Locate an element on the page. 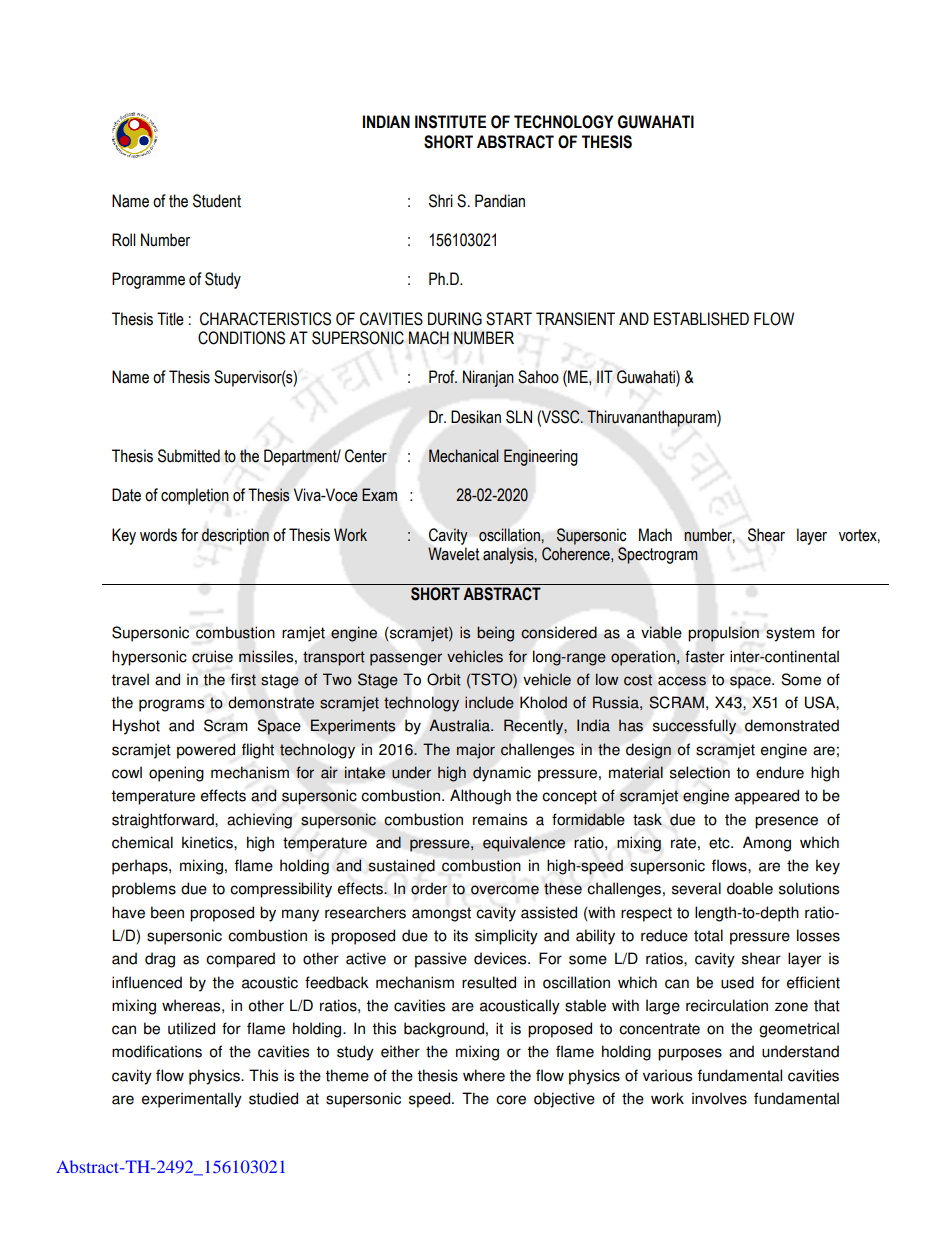 This image has height=1233, width=952. IIT is located at coordinates (605, 376).
